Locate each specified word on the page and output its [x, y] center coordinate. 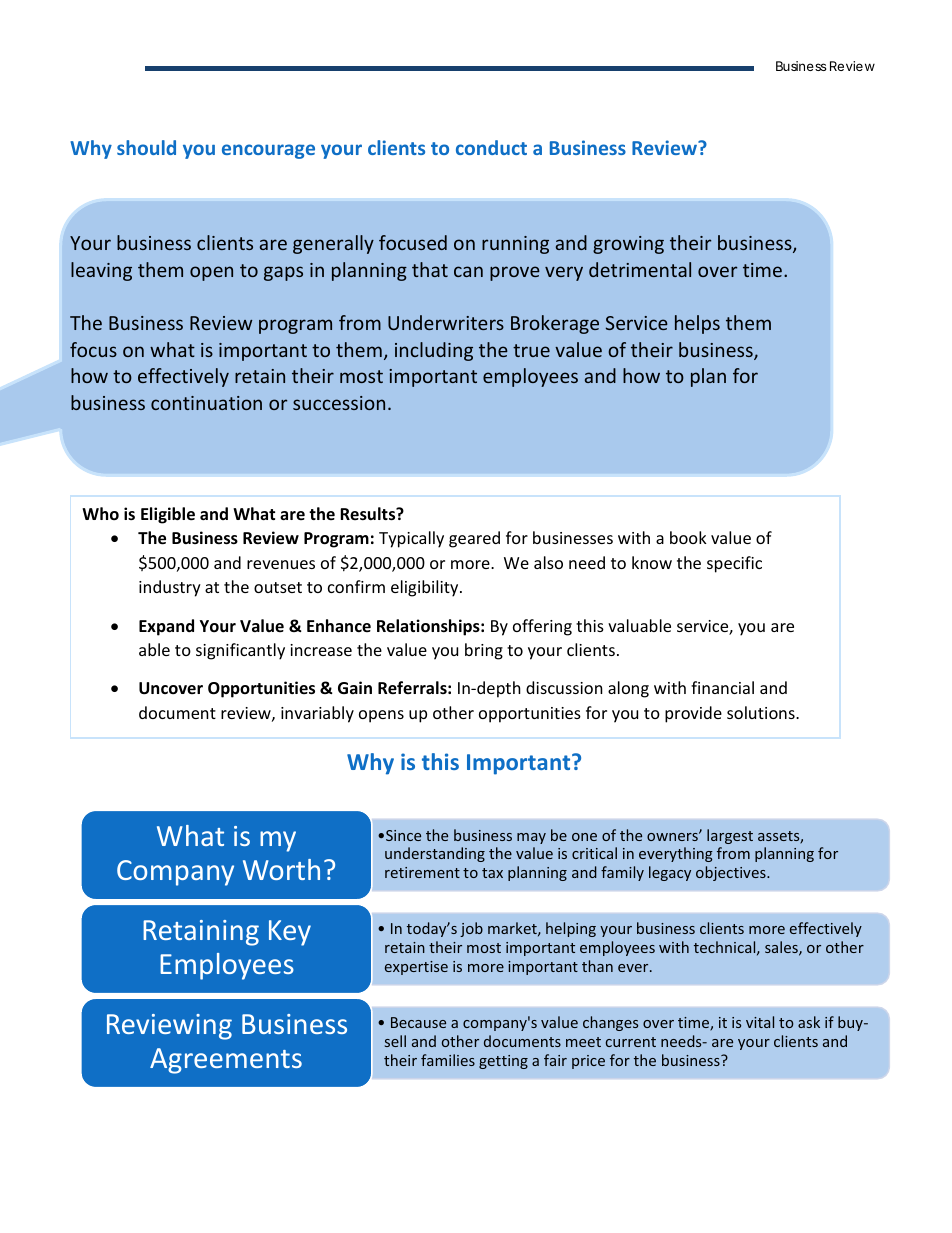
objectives [732, 873]
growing [628, 245]
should [146, 147]
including [434, 351]
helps [697, 324]
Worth [281, 869]
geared [474, 539]
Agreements [226, 1061]
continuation [206, 403]
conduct [491, 147]
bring [484, 651]
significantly [240, 651]
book [688, 537]
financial [722, 687]
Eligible [168, 515]
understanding [435, 854]
